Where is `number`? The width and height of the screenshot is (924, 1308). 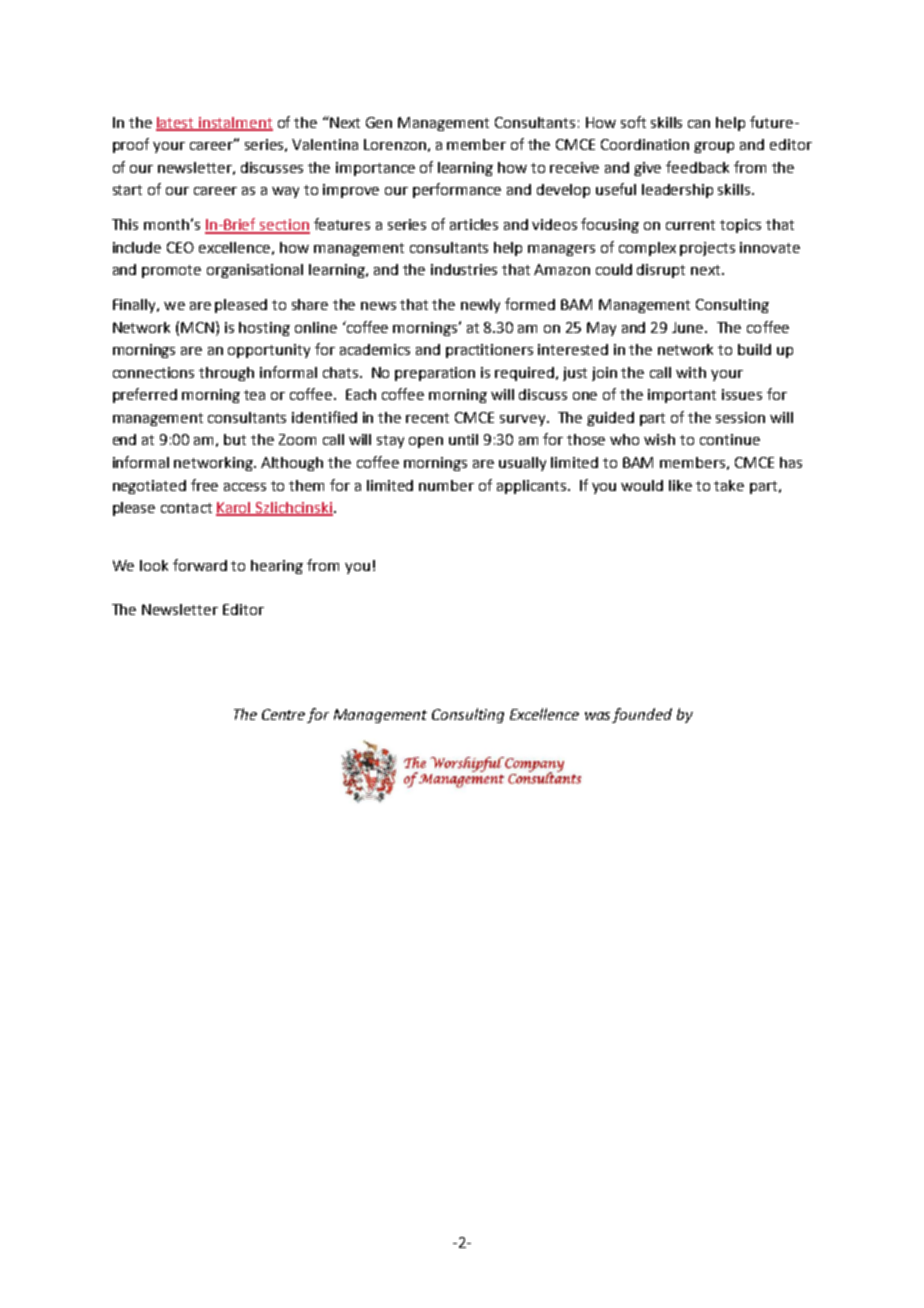 number is located at coordinates (446, 485).
